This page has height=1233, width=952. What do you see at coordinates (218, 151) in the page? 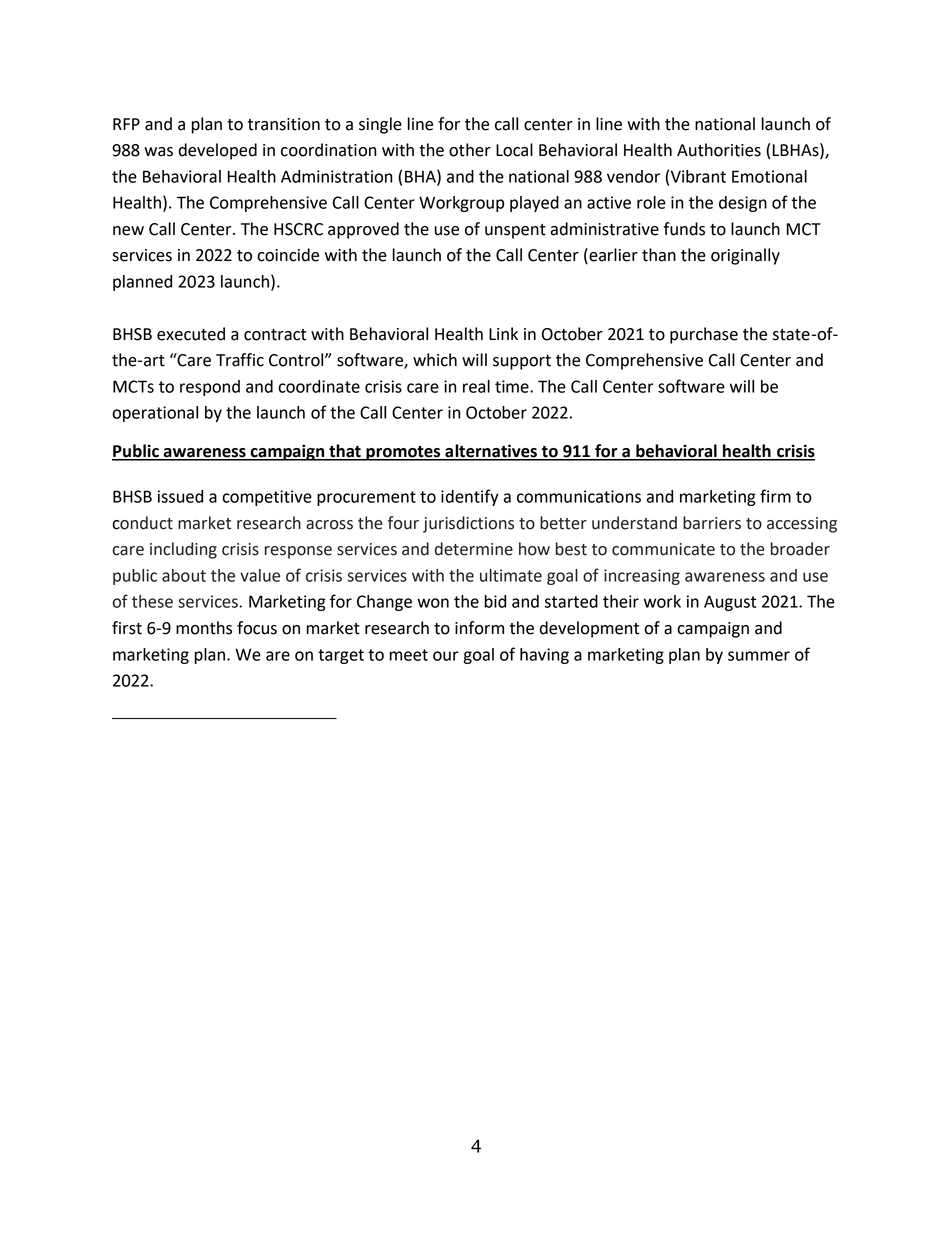
I see `developed` at bounding box center [218, 151].
